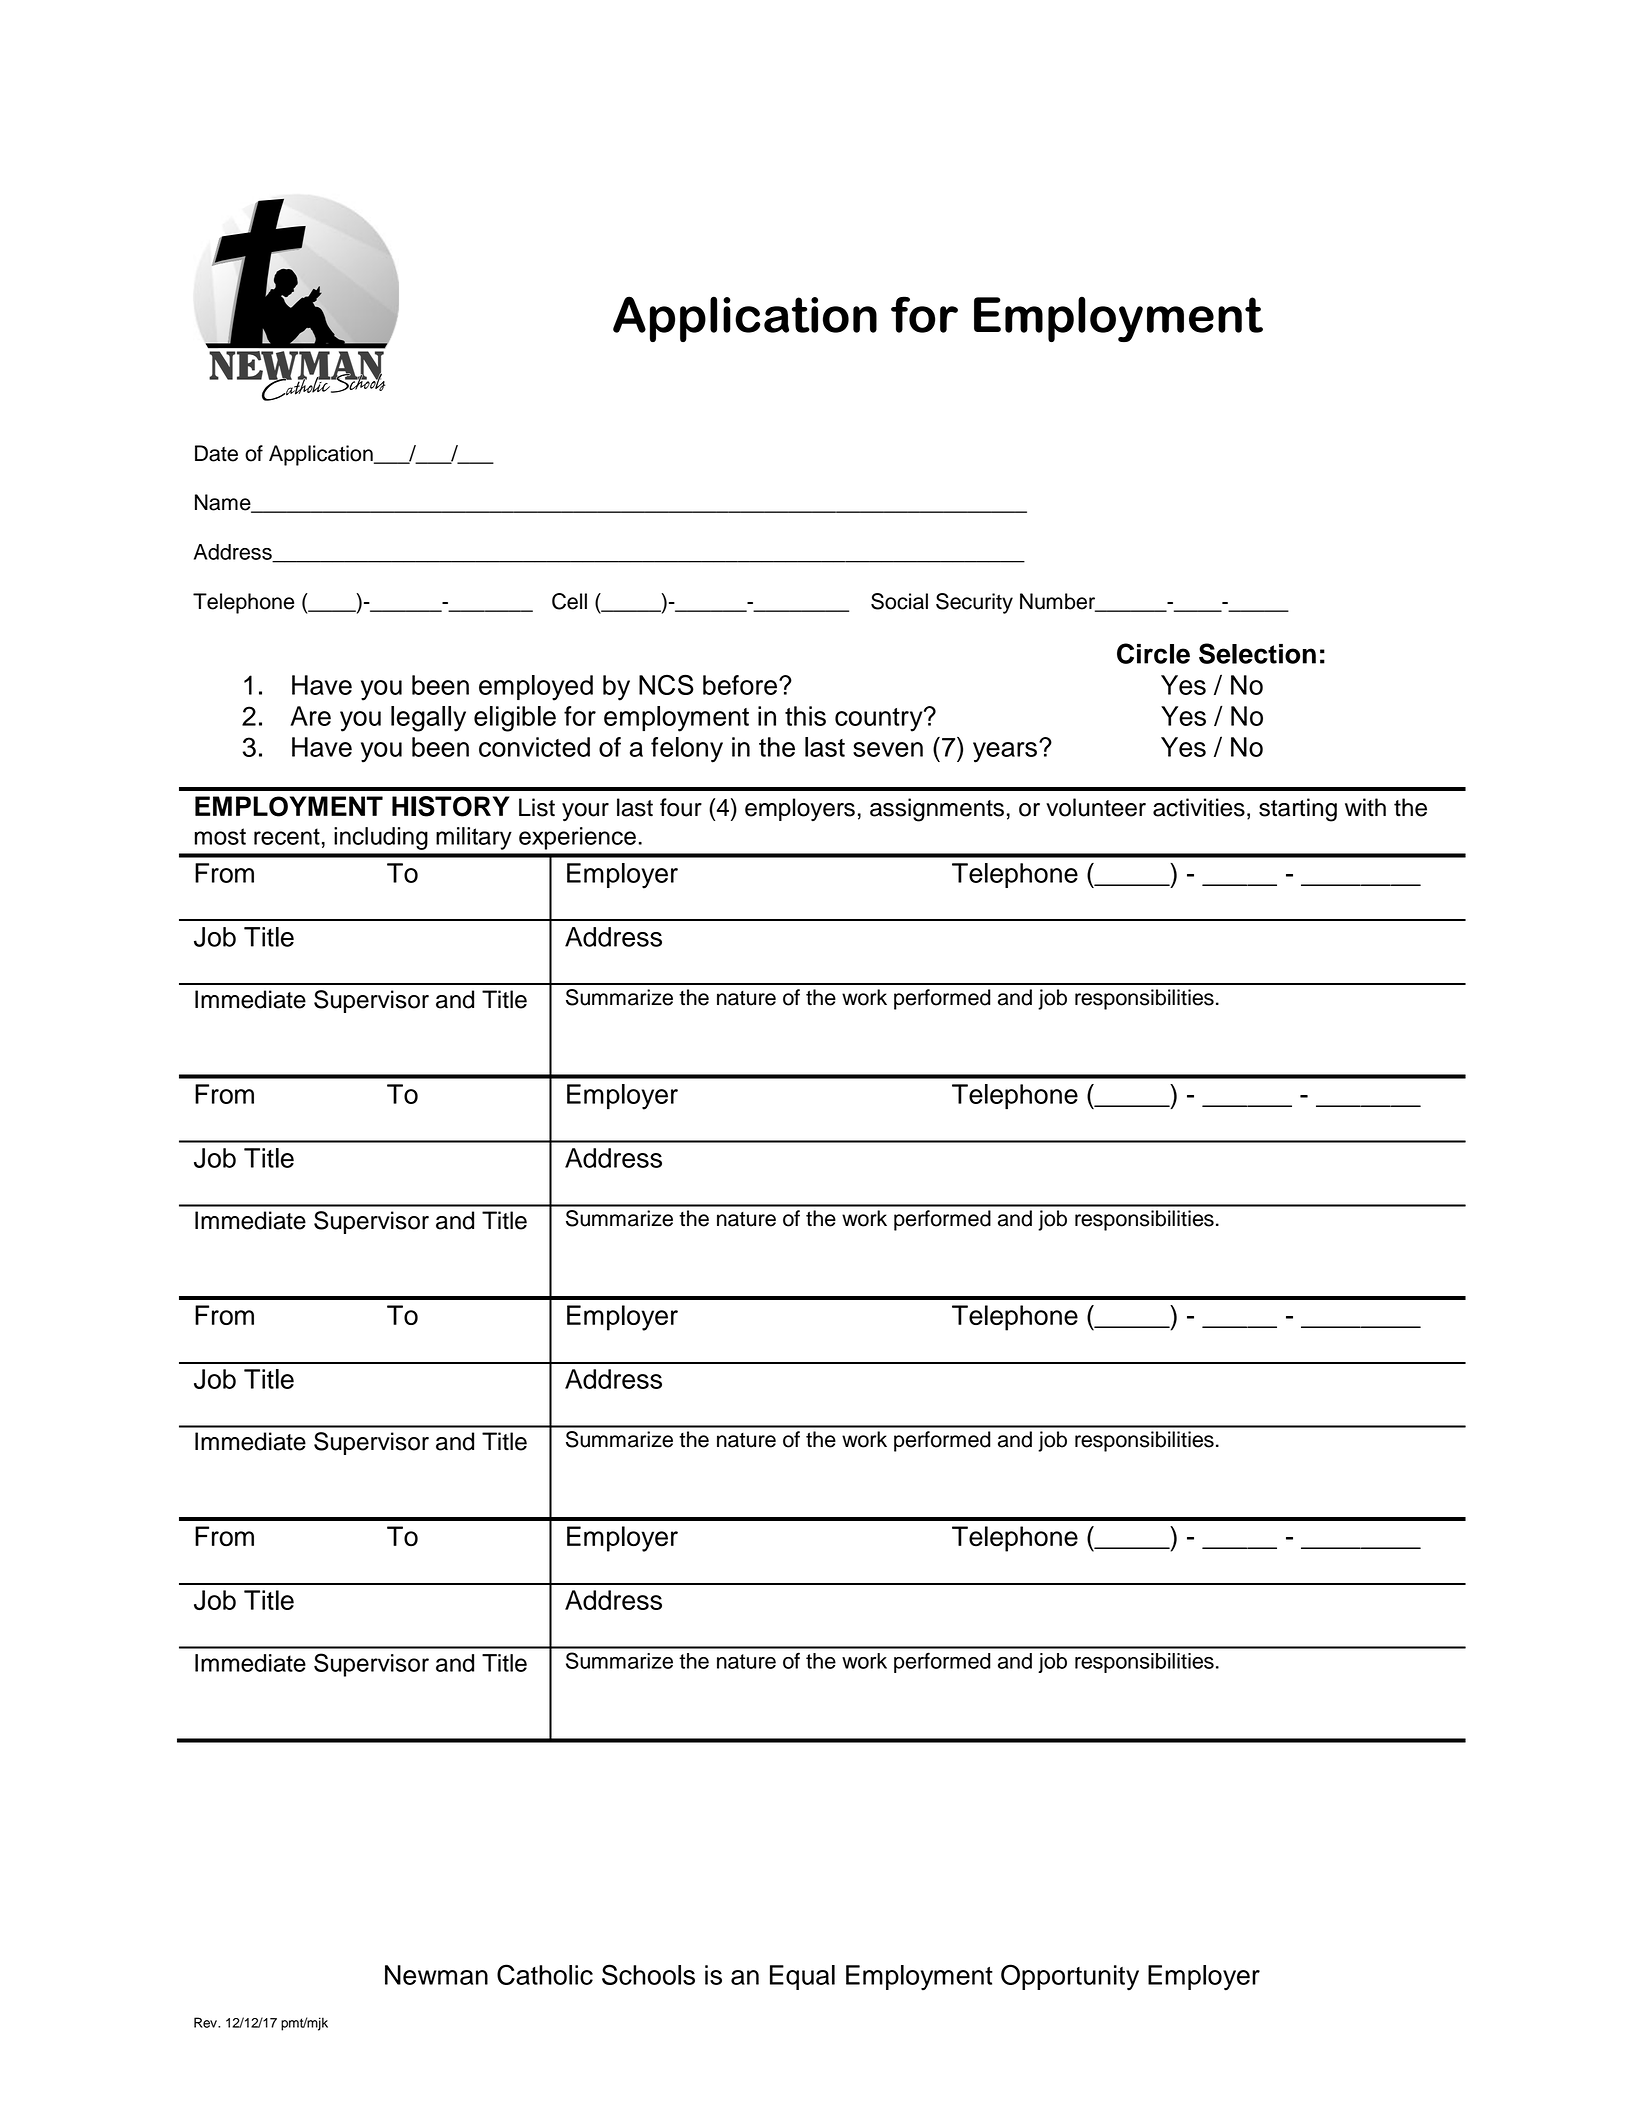 The image size is (1644, 2127). Describe the element at coordinates (899, 601) in the image. I see `Social` at that location.
